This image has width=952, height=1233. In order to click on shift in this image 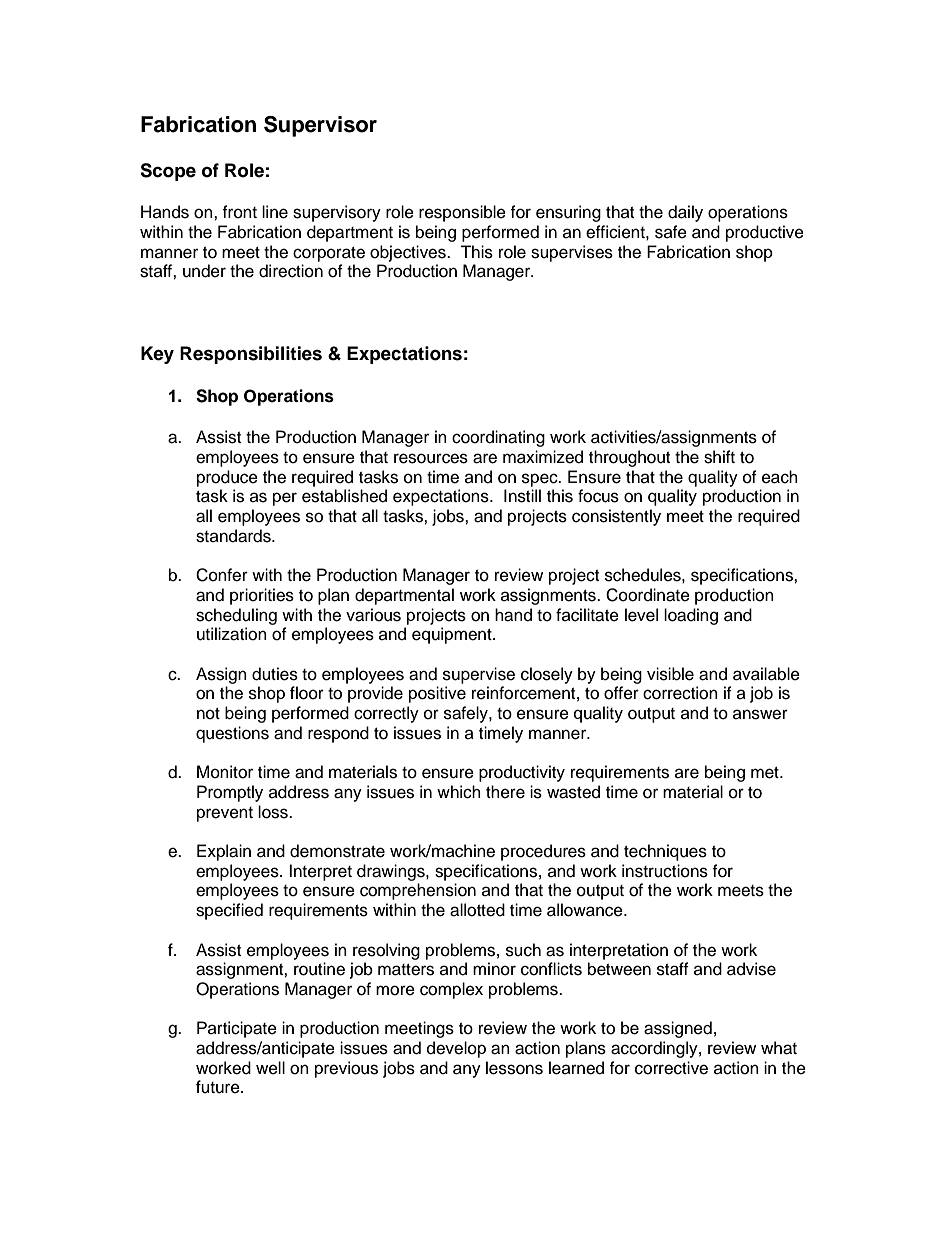, I will do `click(719, 457)`.
